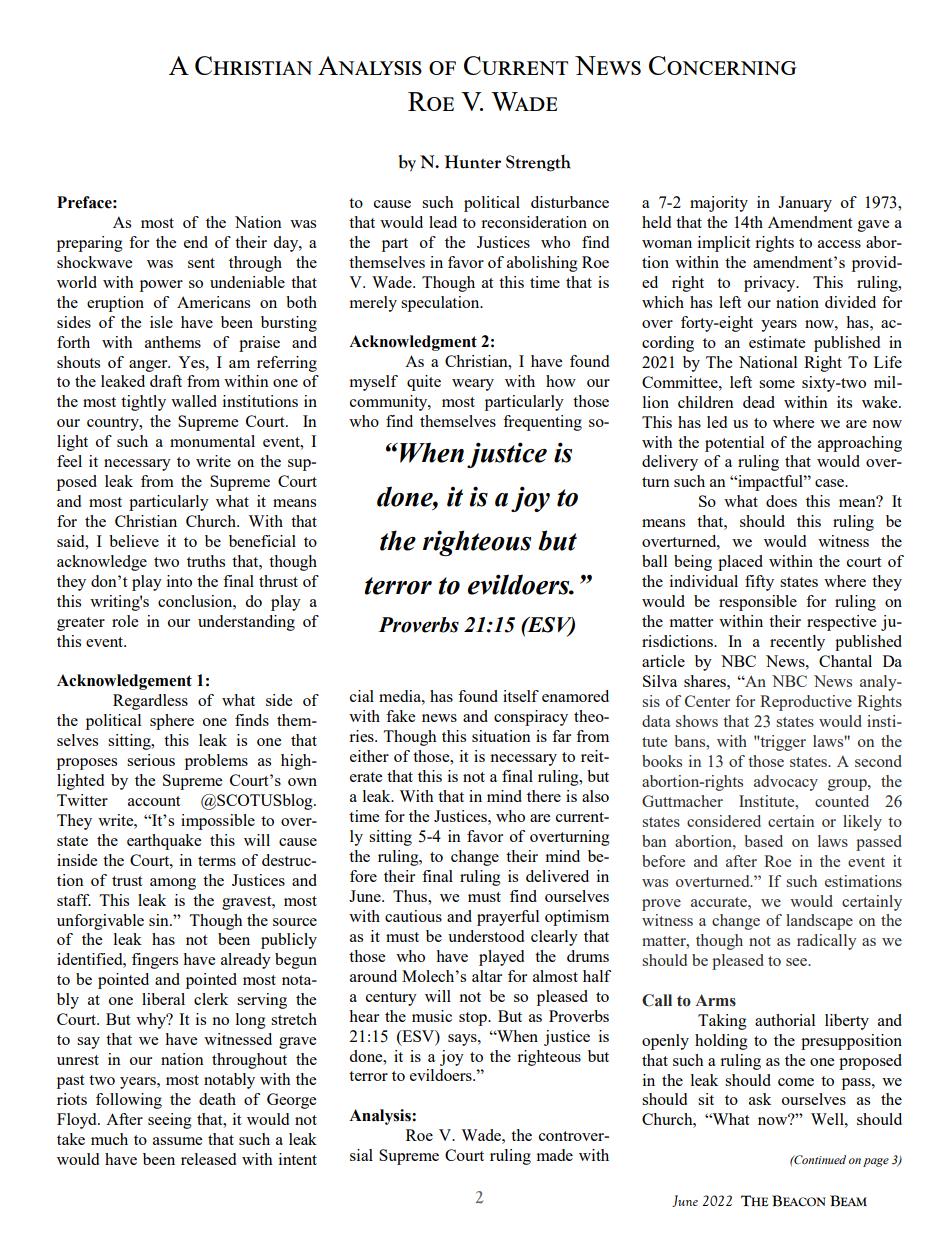 The width and height of the image is (952, 1233). Describe the element at coordinates (170, 1121) in the image. I see `seeing` at that location.
